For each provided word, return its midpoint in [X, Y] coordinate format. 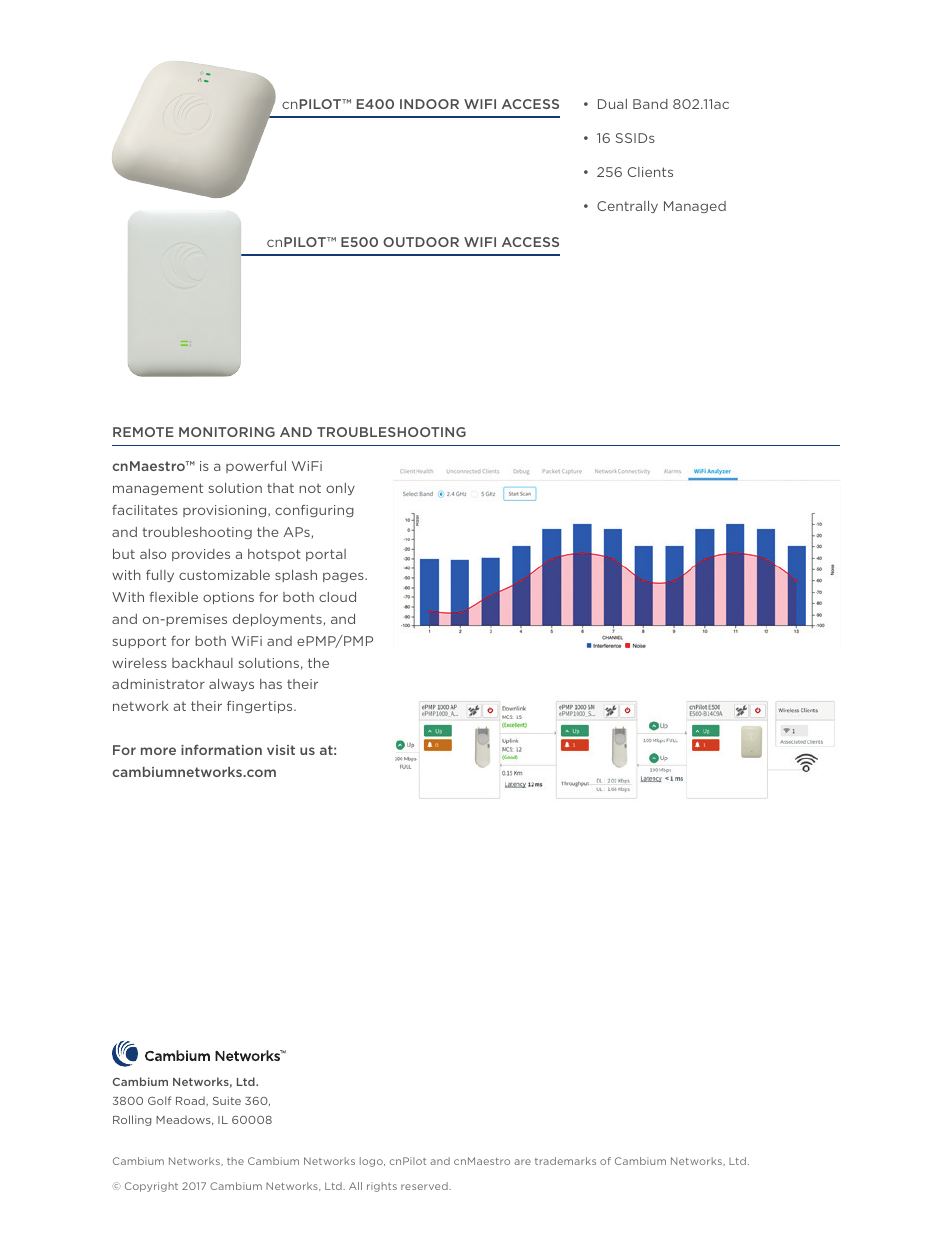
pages [344, 577]
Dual [612, 104]
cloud [337, 597]
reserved [425, 1186]
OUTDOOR [421, 242]
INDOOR [429, 104]
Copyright [151, 1187]
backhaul [202, 663]
